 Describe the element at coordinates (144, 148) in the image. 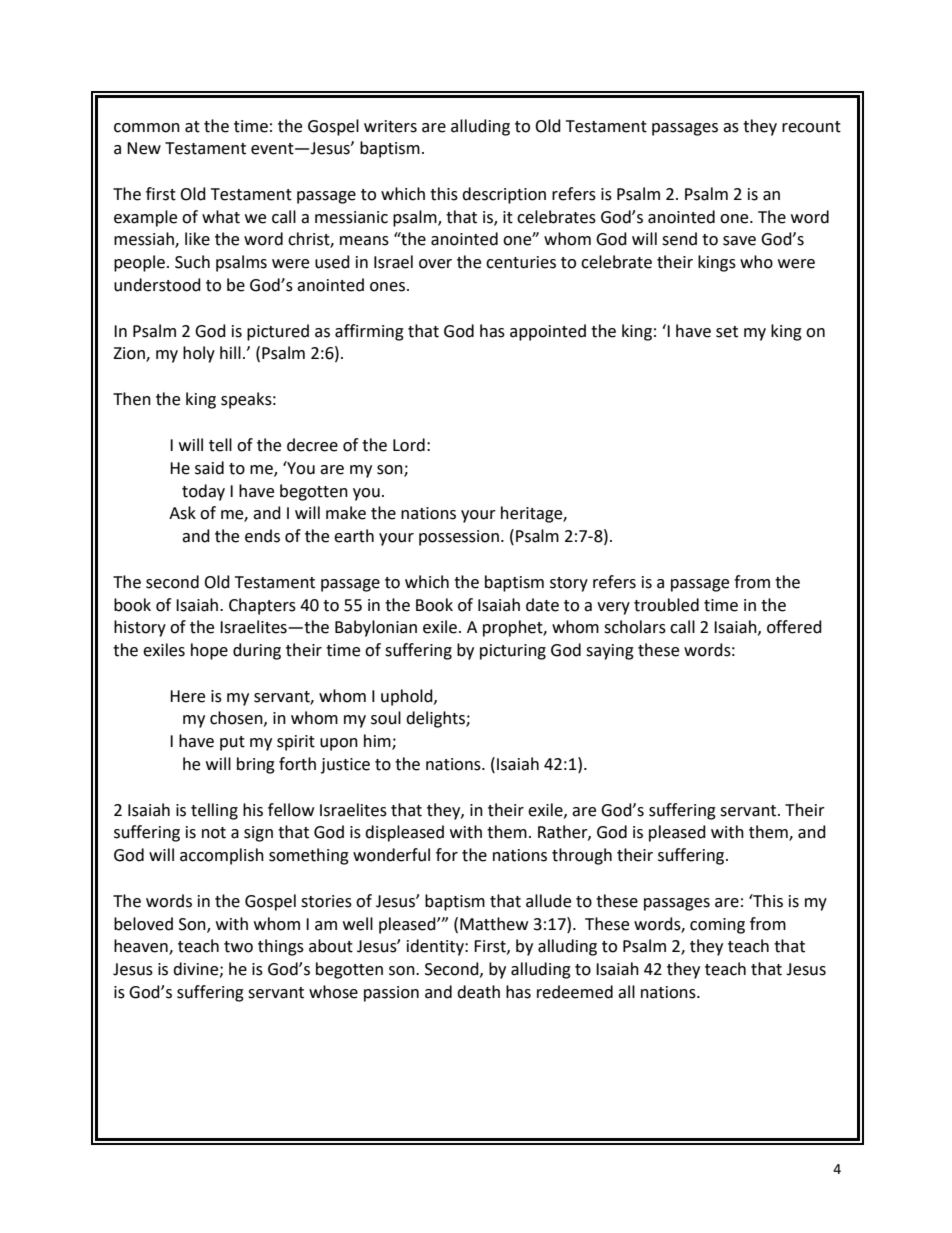

I see `New` at that location.
